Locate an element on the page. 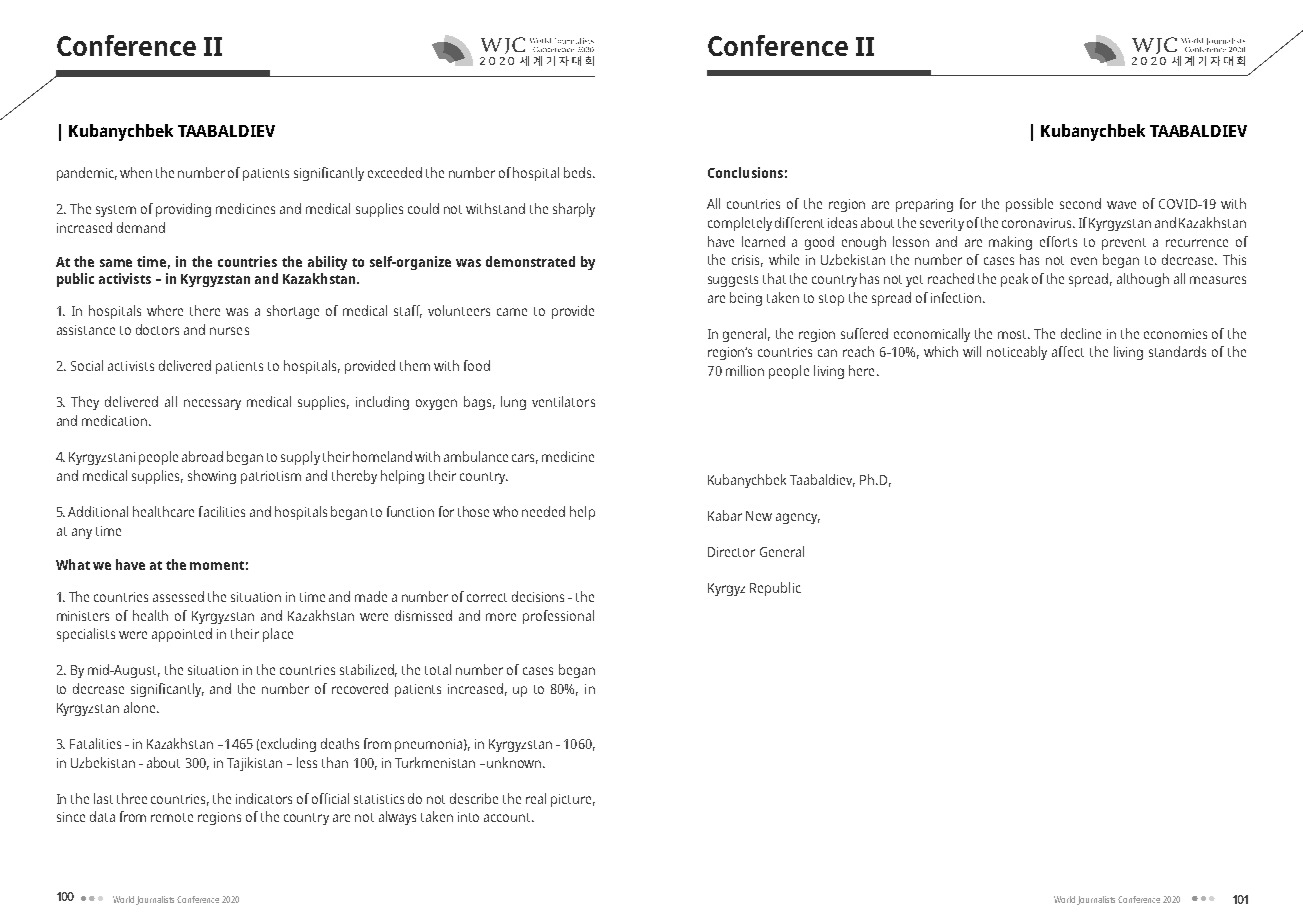 The height and width of the document is (924, 1303). second is located at coordinates (1080, 203).
